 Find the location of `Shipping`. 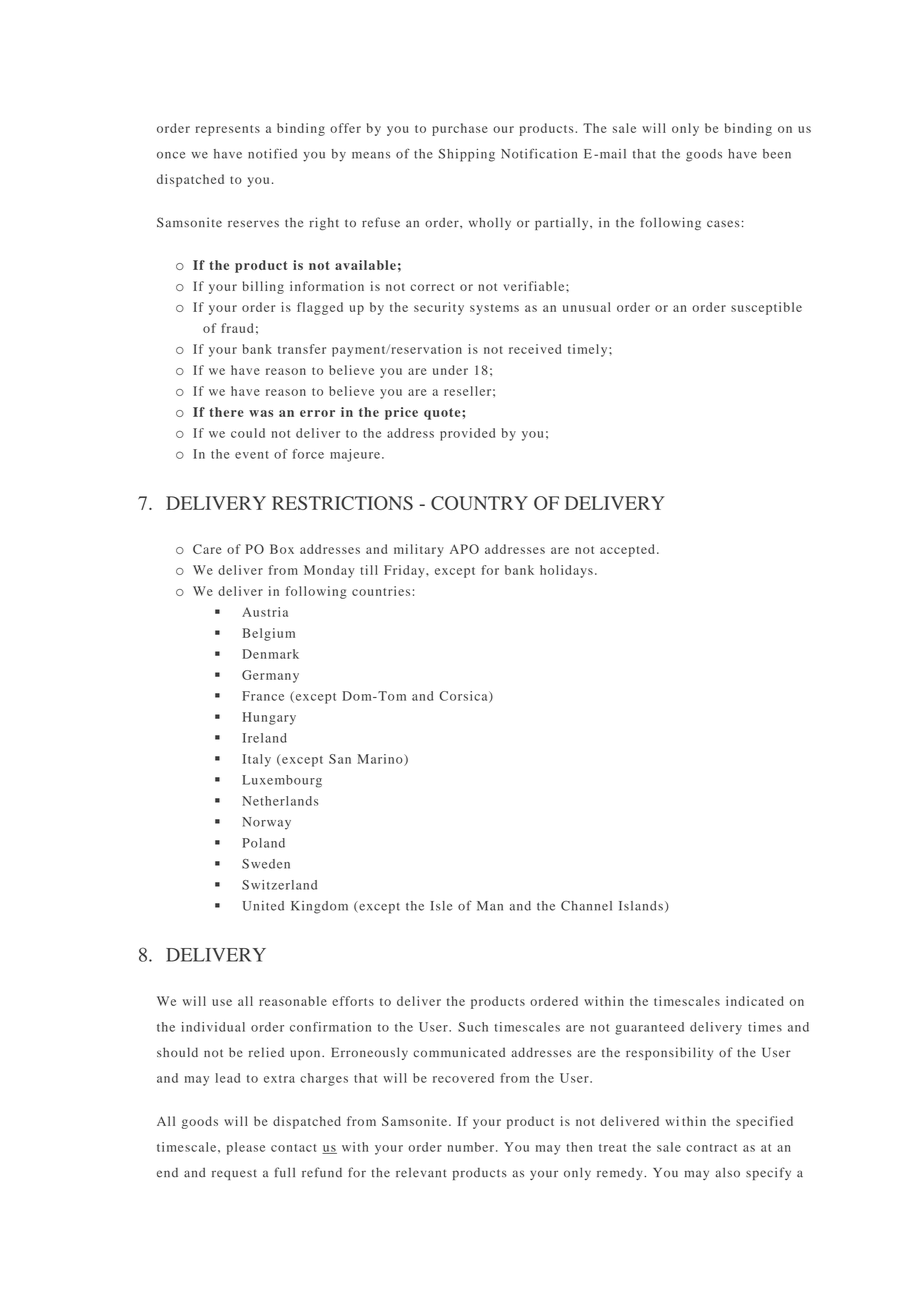

Shipping is located at coordinates (467, 155).
